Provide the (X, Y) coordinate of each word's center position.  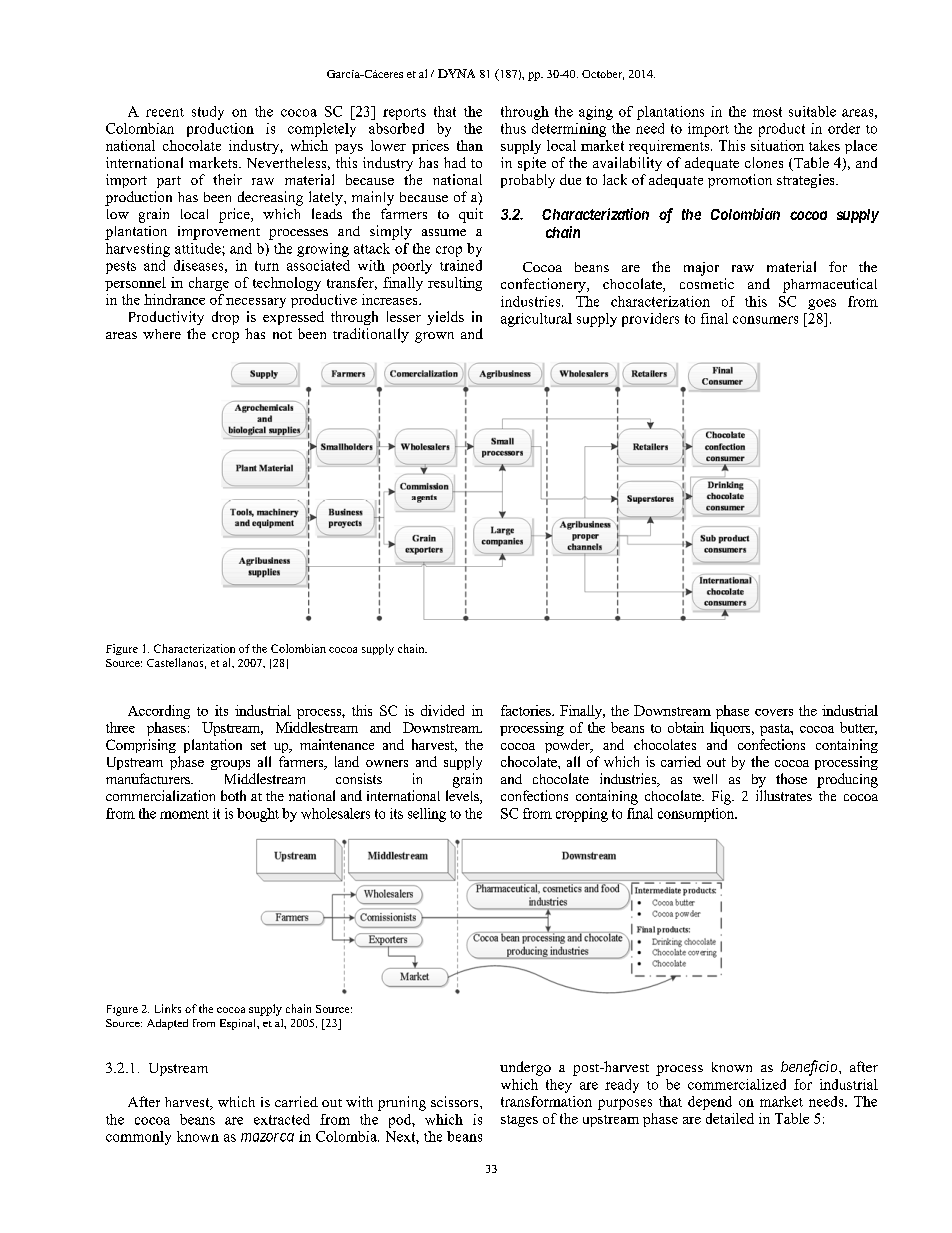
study (208, 113)
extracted (282, 1119)
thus (513, 128)
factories (527, 710)
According (159, 712)
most (767, 112)
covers (774, 712)
